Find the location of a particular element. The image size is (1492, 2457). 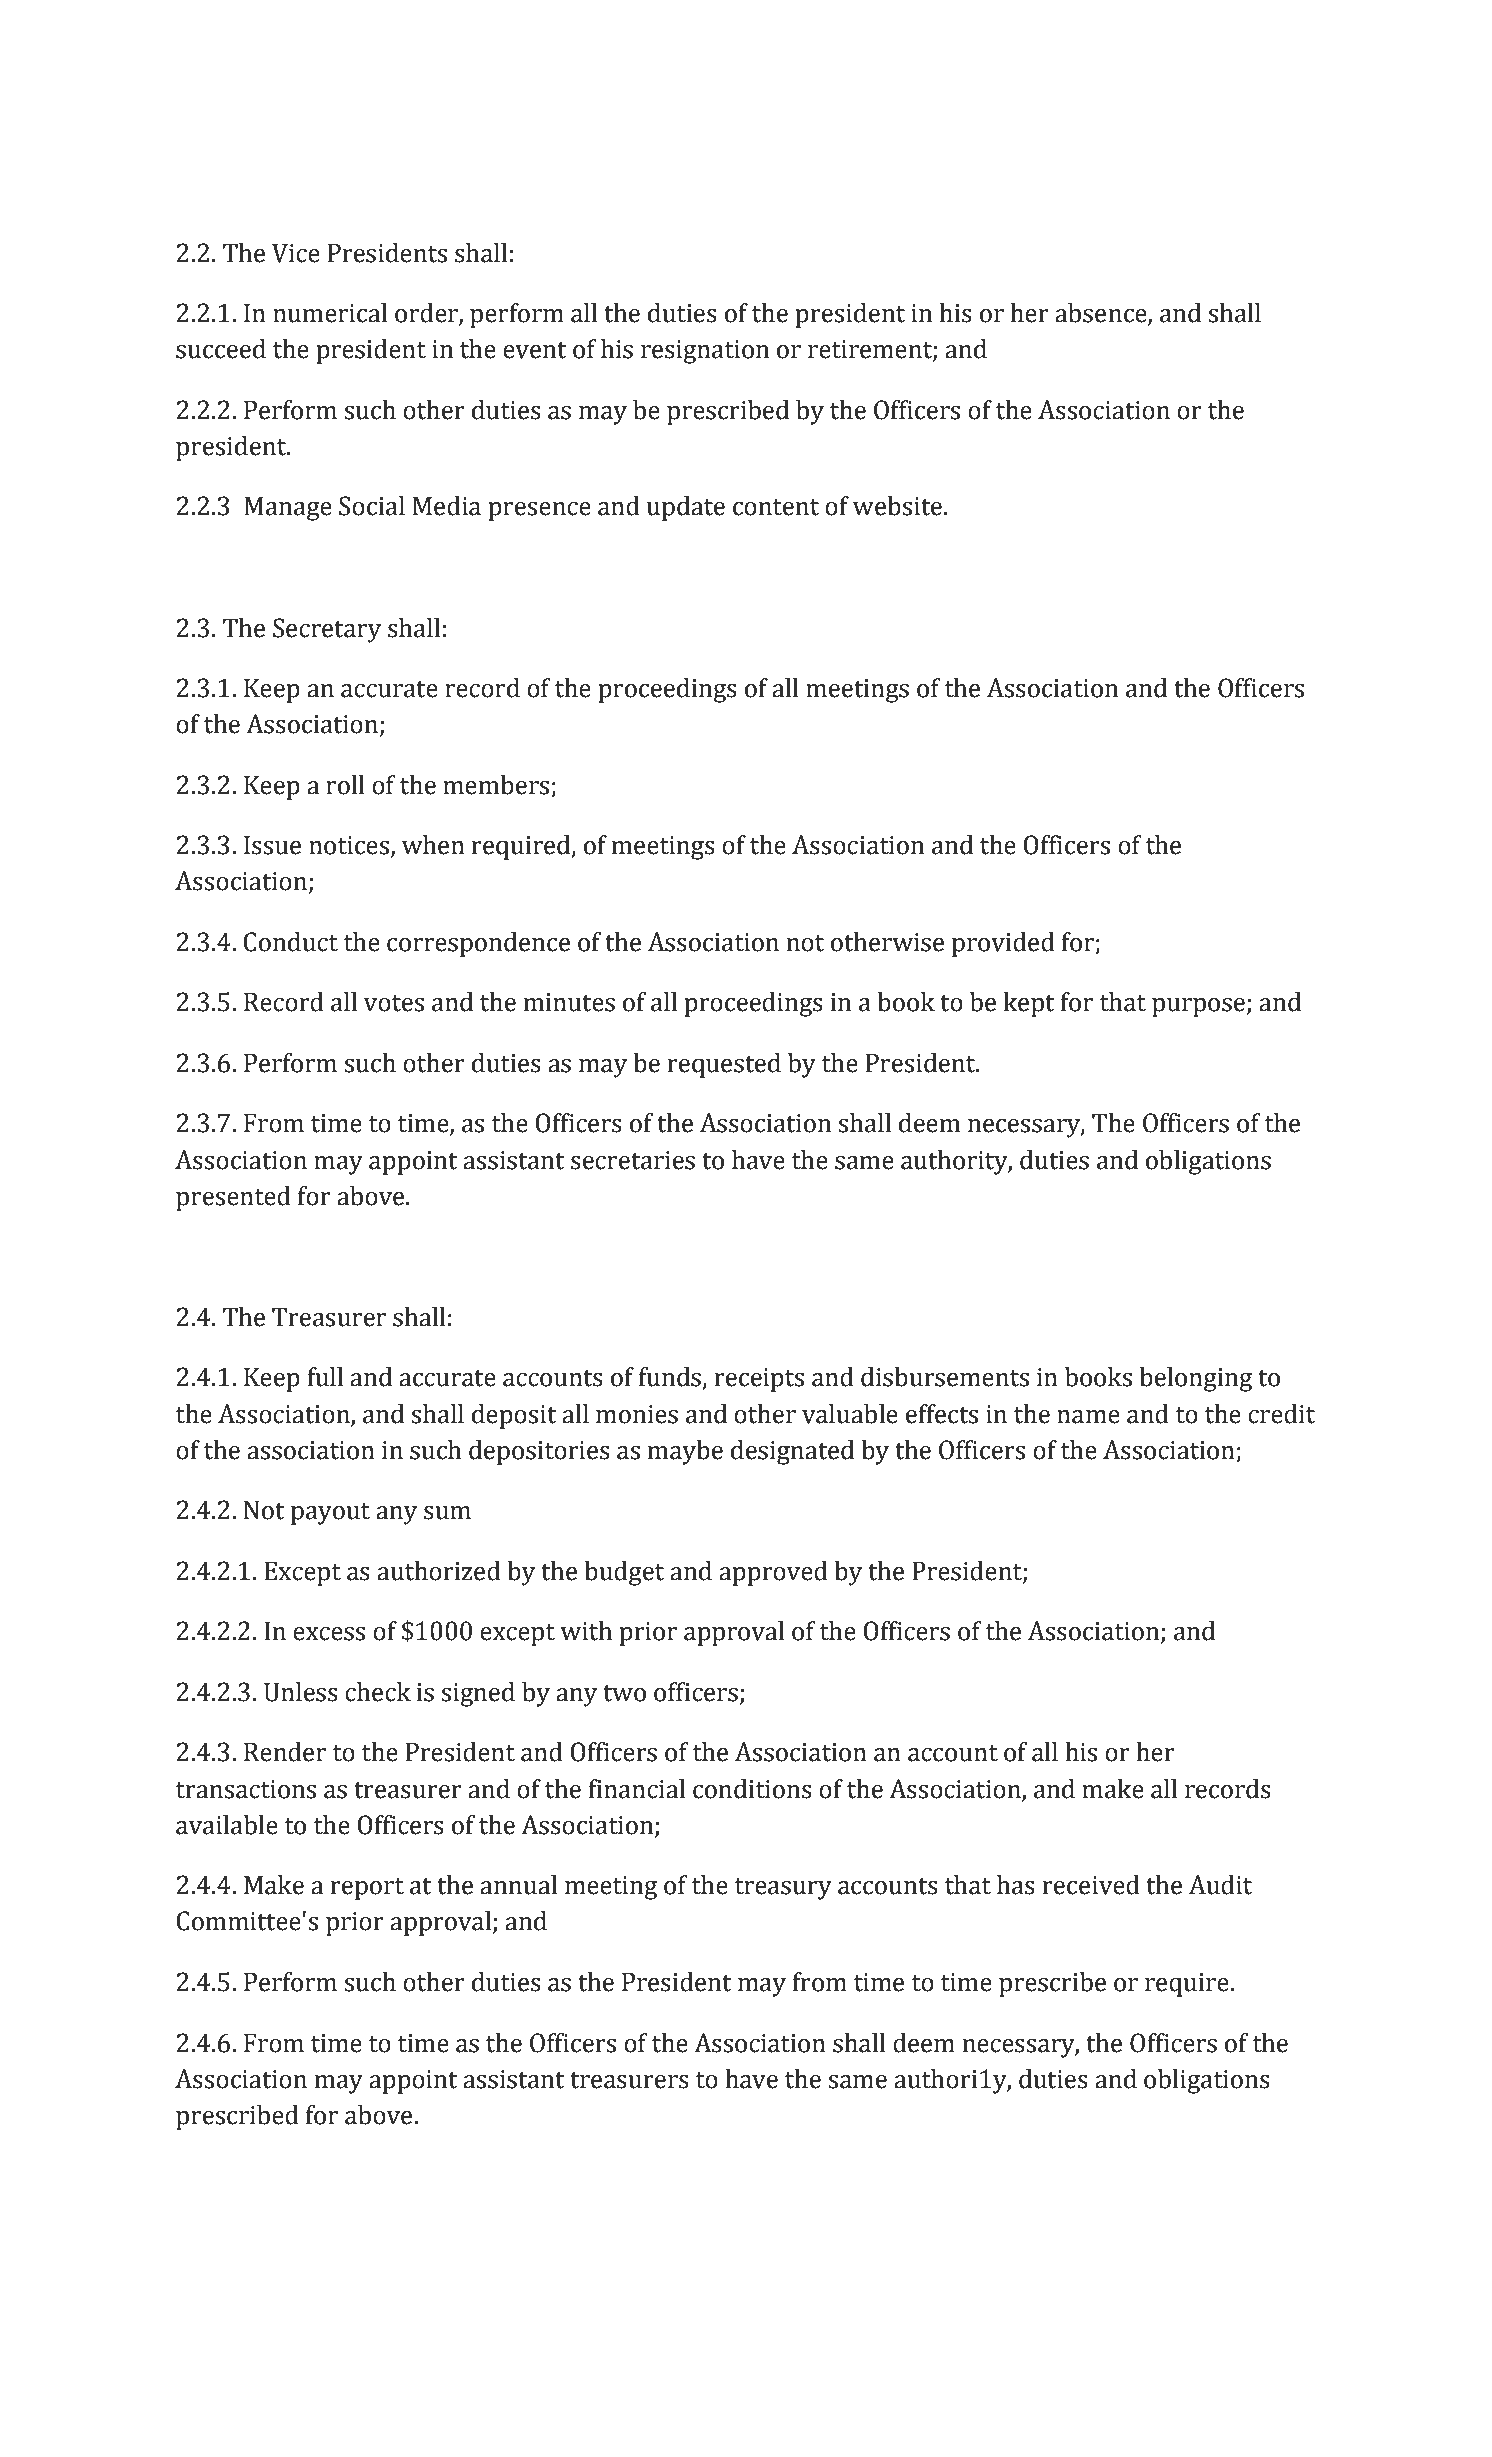

received is located at coordinates (1091, 1885).
